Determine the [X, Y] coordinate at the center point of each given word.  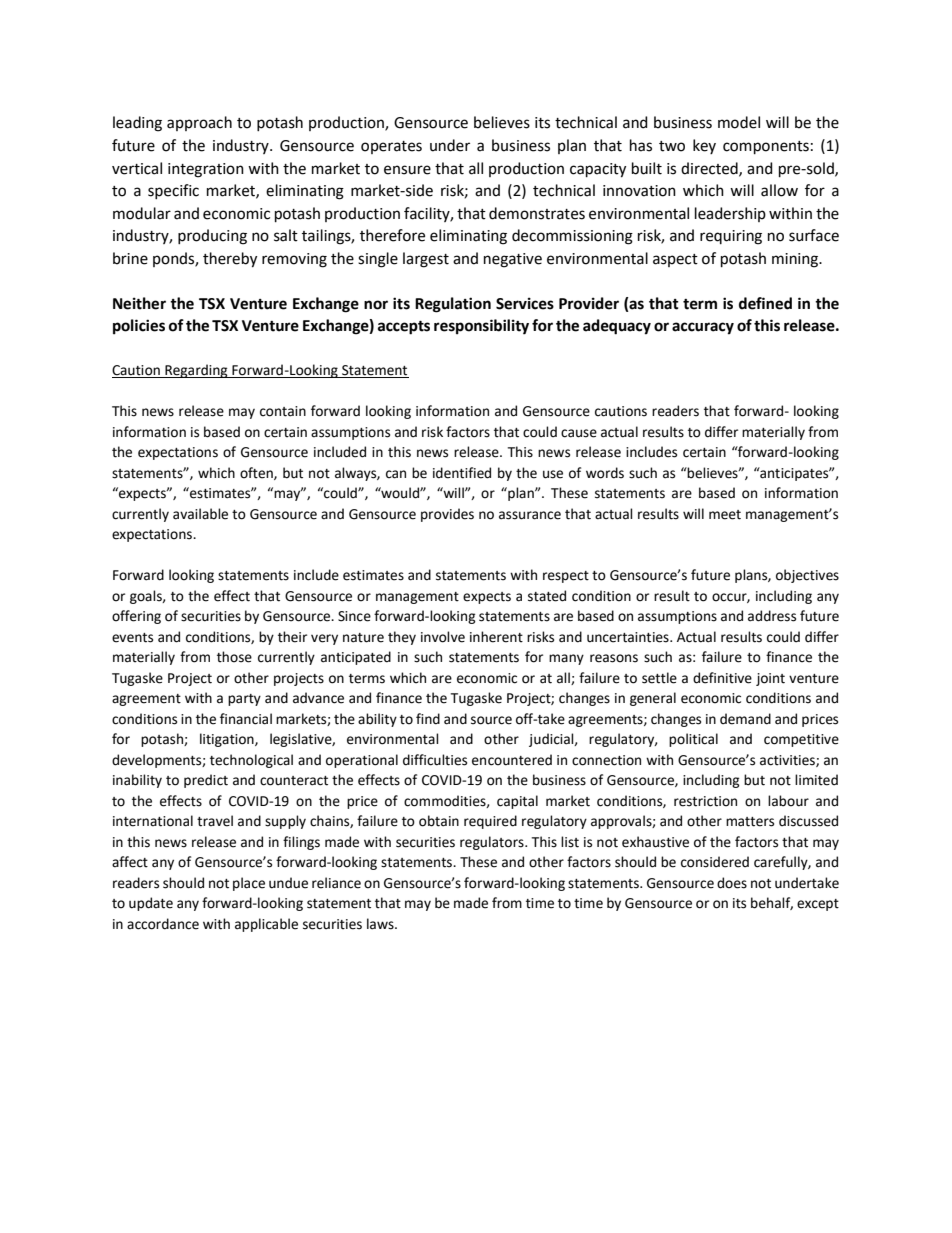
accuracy [703, 328]
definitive [722, 678]
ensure [407, 170]
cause [579, 433]
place [249, 884]
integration [206, 170]
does [732, 883]
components [766, 147]
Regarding [196, 371]
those [234, 657]
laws [381, 924]
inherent [496, 637]
